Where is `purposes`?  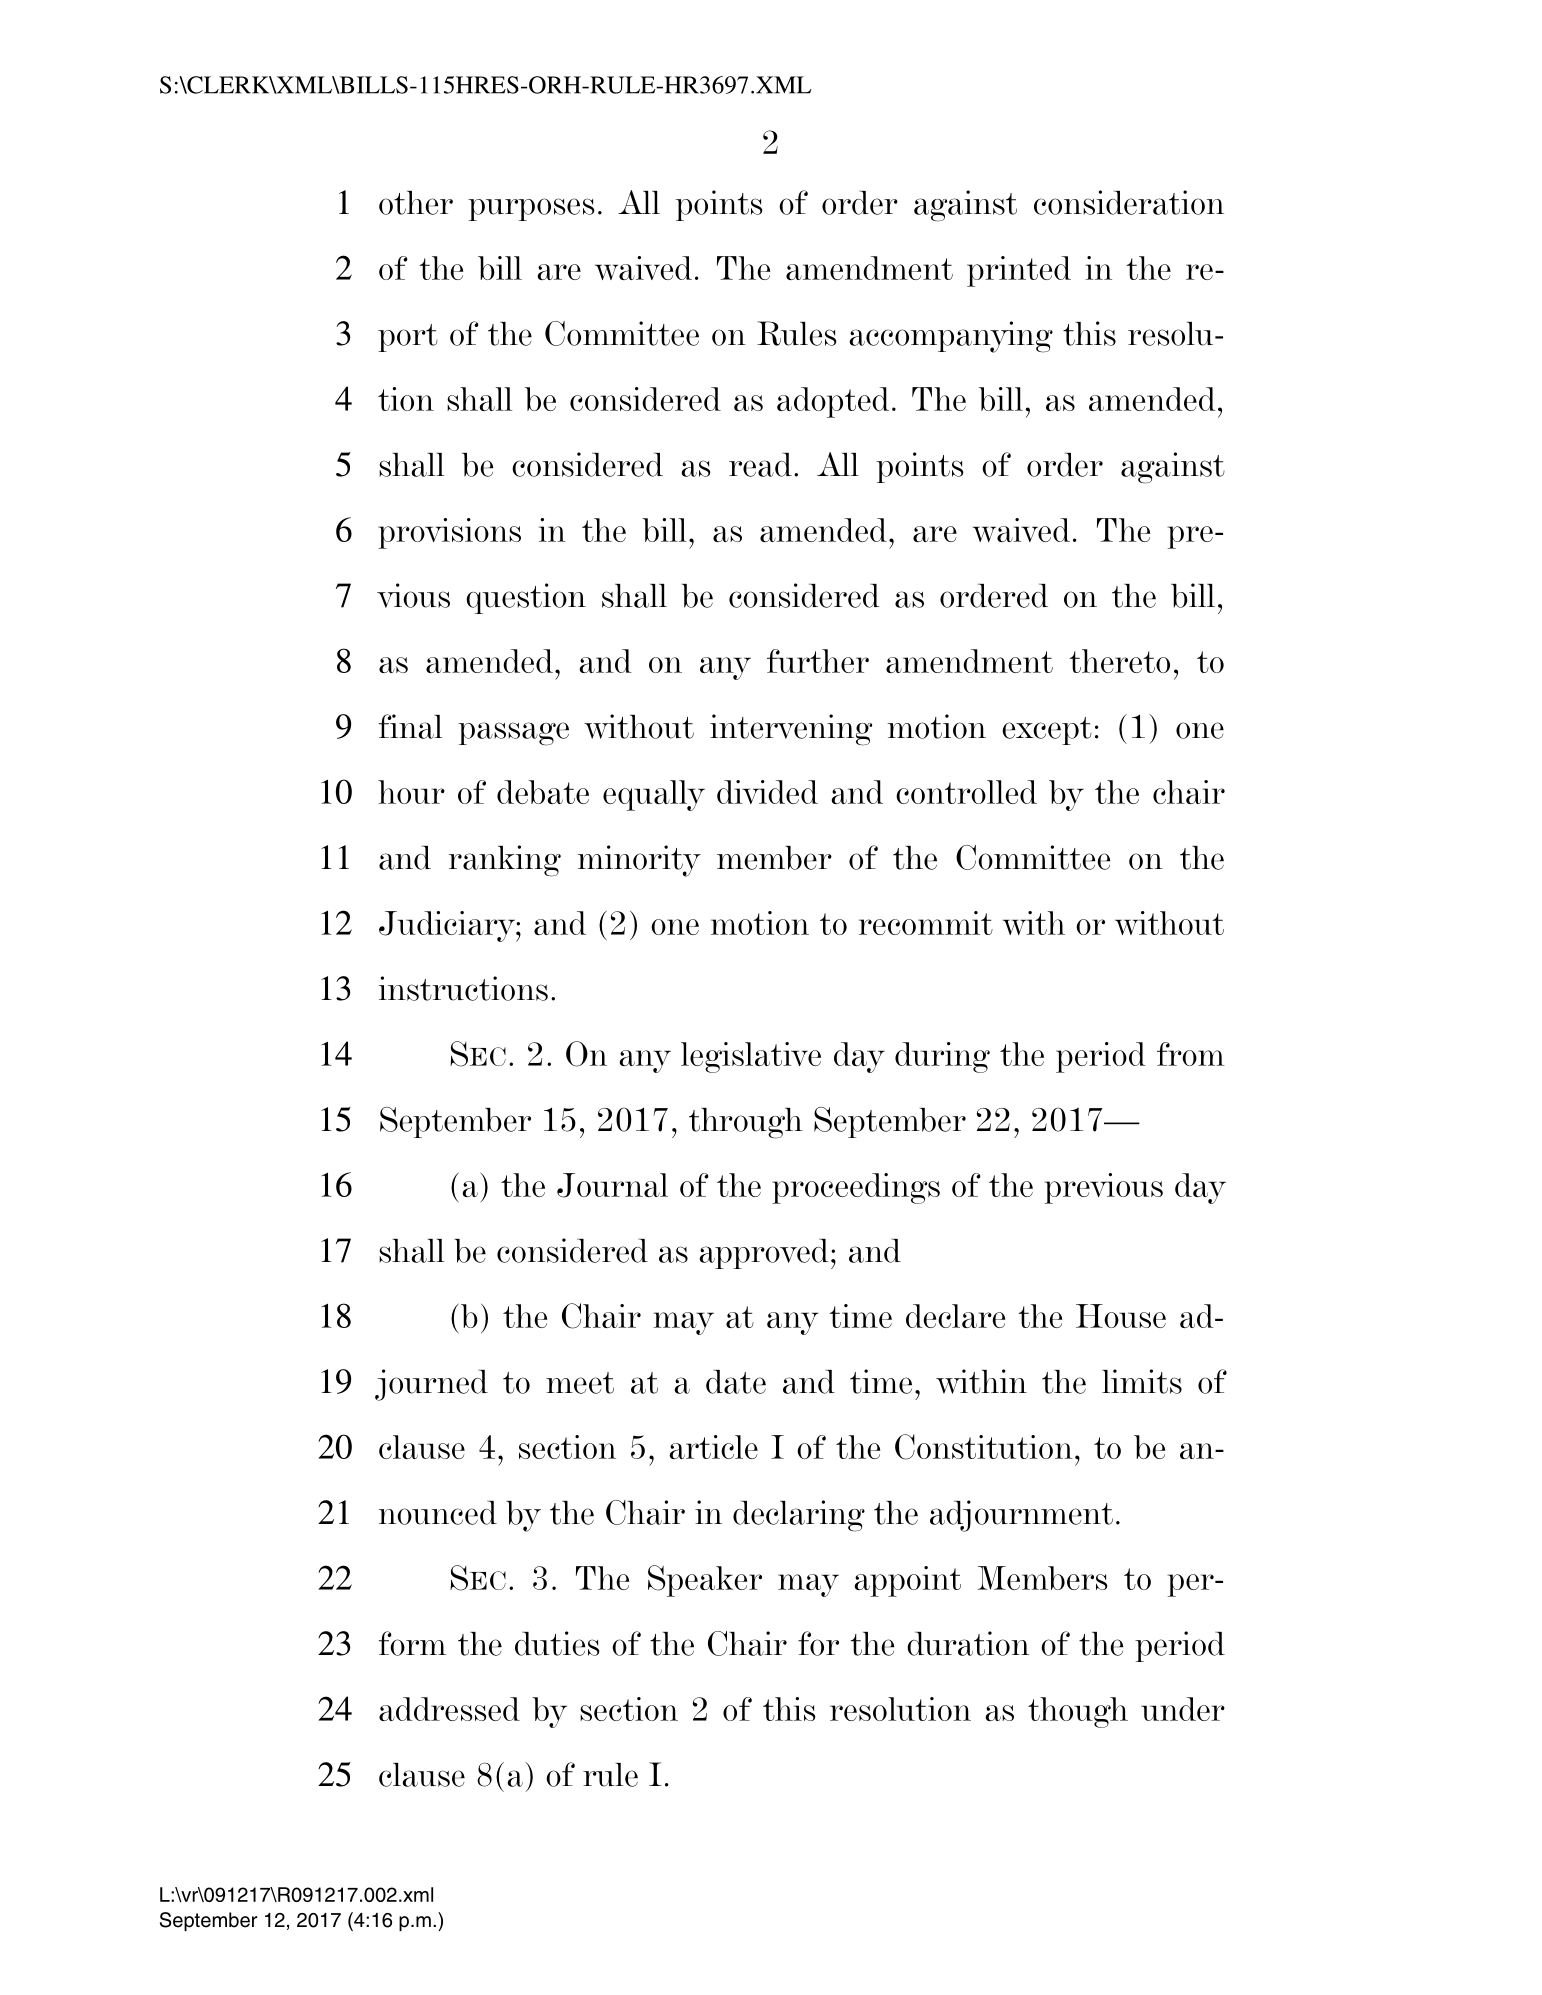
purposes is located at coordinates (531, 209).
